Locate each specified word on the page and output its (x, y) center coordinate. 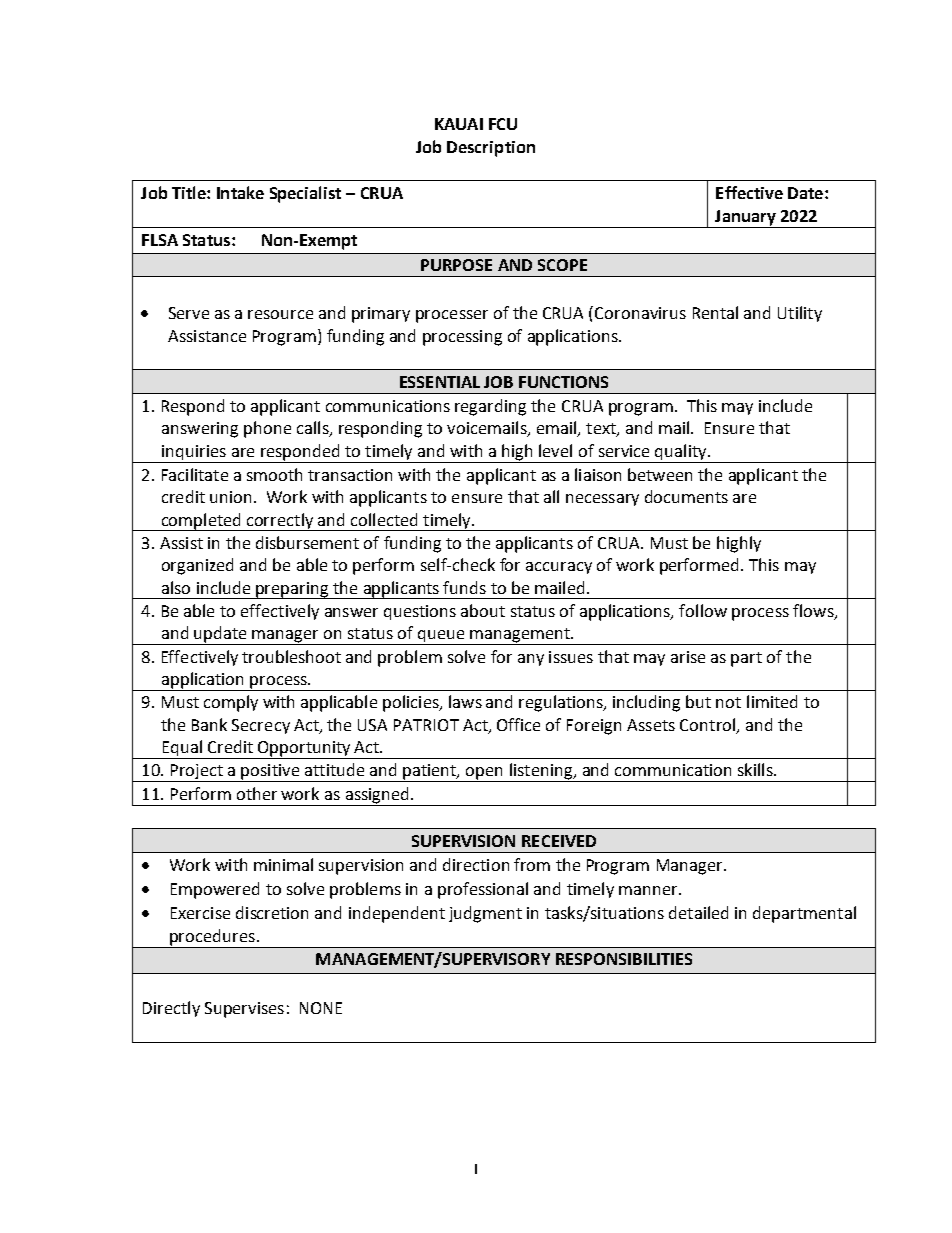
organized (197, 566)
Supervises (244, 1010)
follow (703, 610)
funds (464, 587)
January (745, 219)
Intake (240, 192)
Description (491, 149)
